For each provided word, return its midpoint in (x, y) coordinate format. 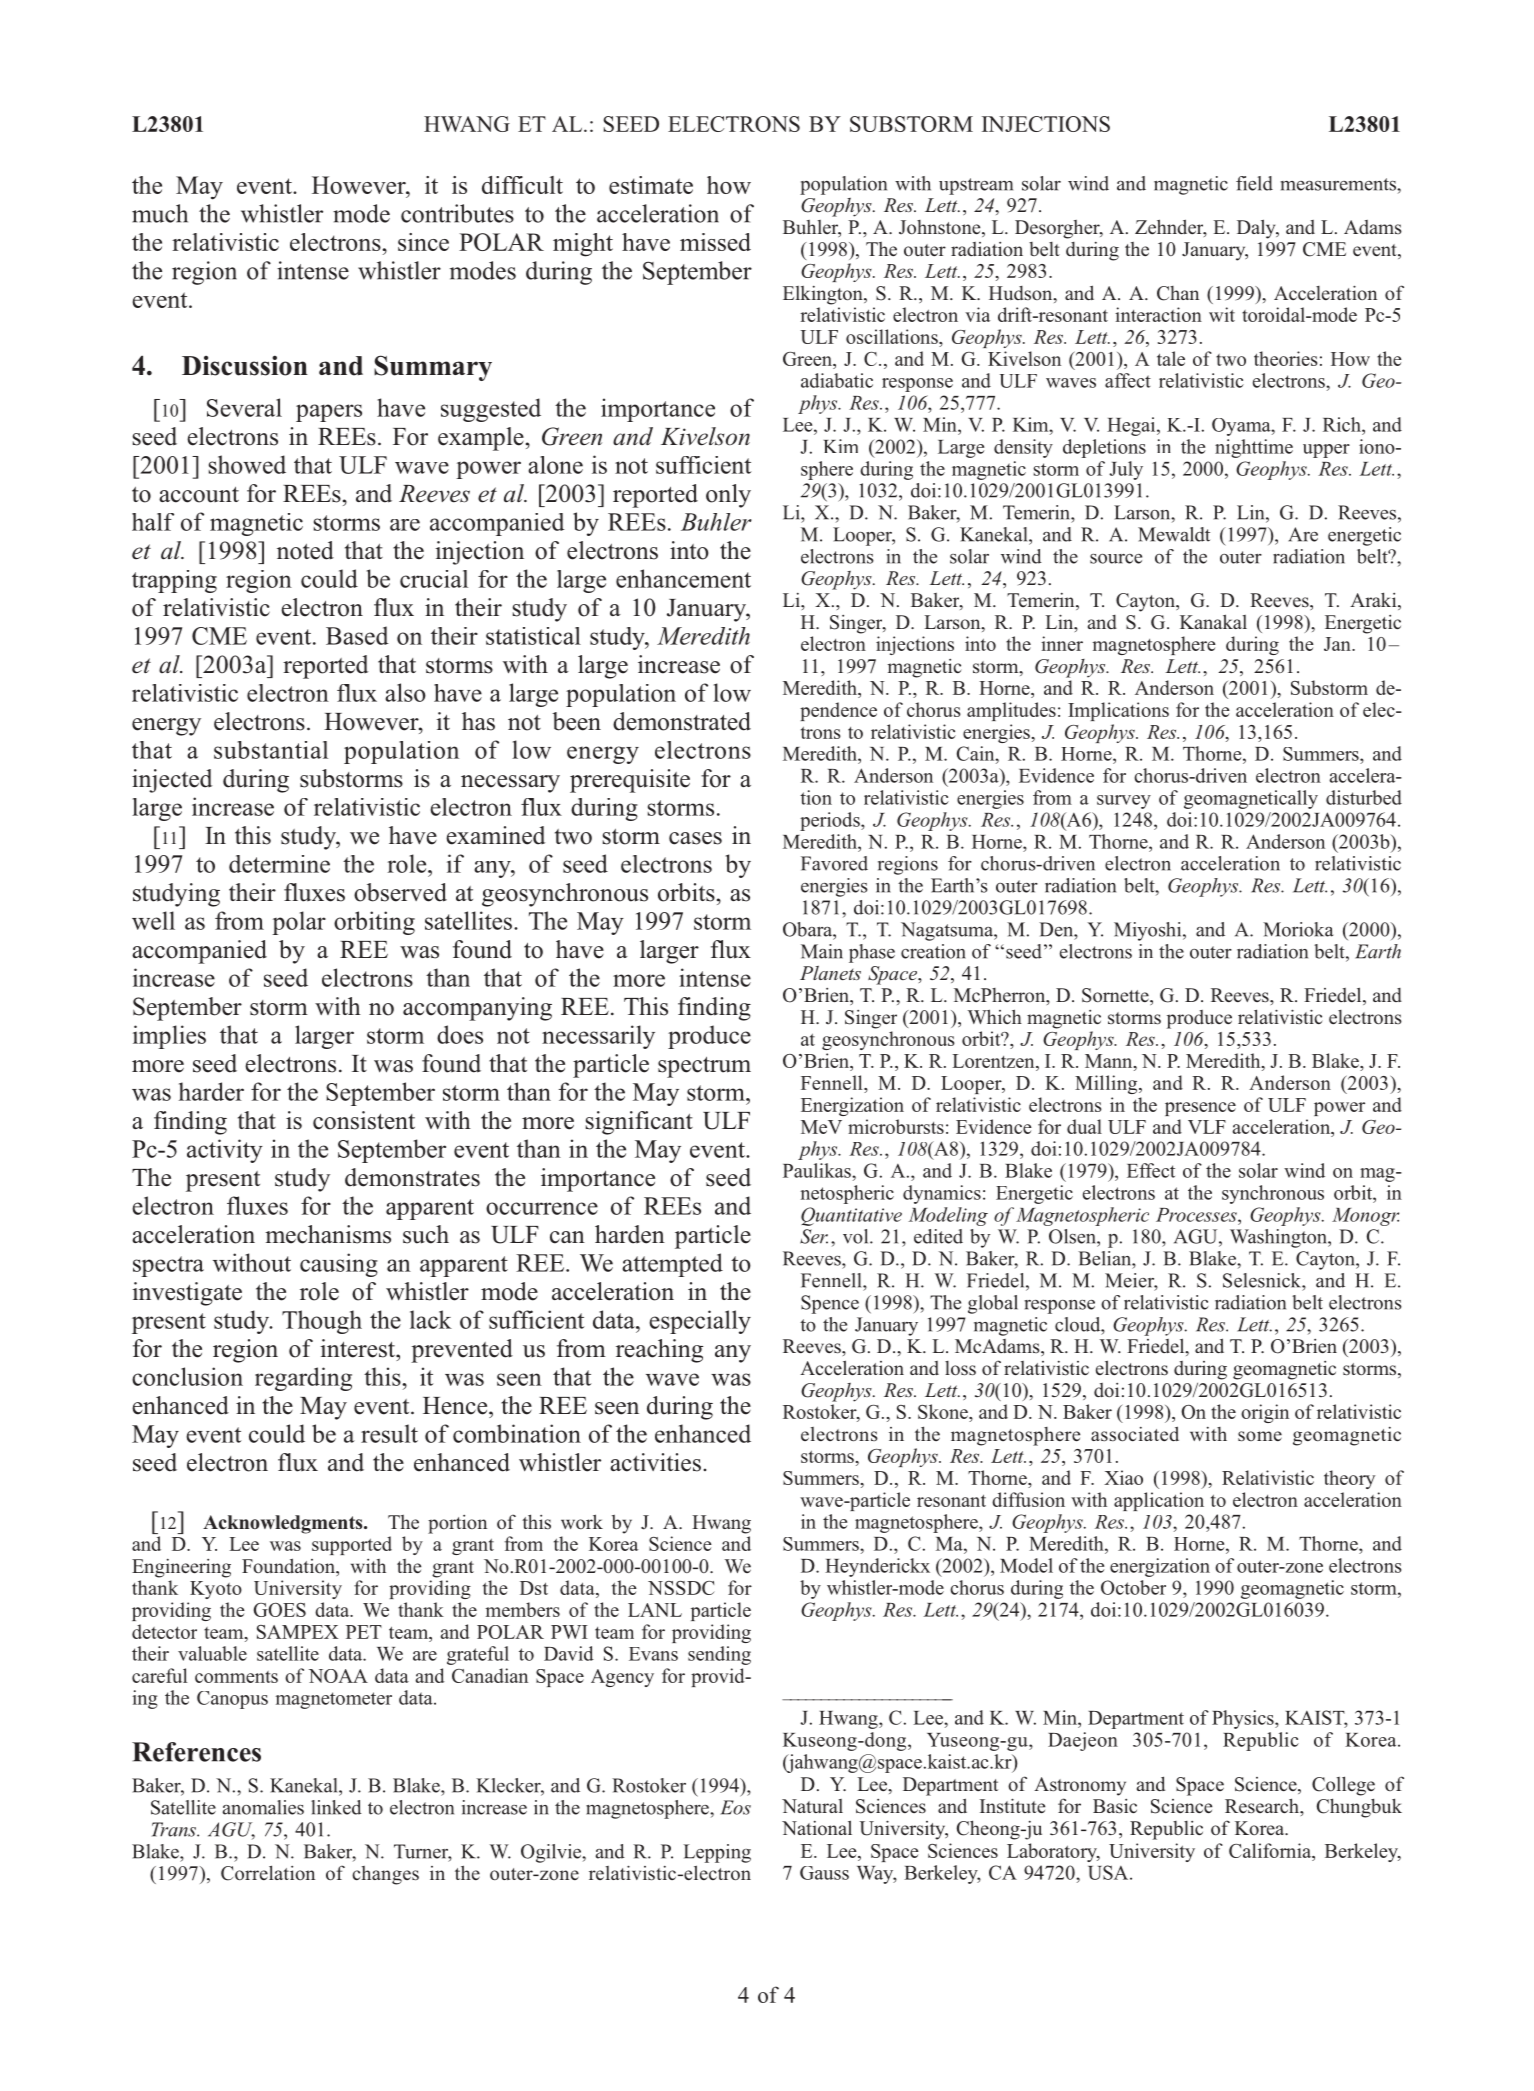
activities (655, 1462)
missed (715, 242)
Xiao (1123, 1477)
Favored (834, 863)
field (1254, 183)
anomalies (263, 1807)
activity (225, 1151)
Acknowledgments (284, 1524)
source (1116, 559)
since (423, 242)
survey (1124, 802)
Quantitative (851, 1216)
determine (279, 864)
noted (305, 550)
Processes (1197, 1215)
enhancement (683, 578)
